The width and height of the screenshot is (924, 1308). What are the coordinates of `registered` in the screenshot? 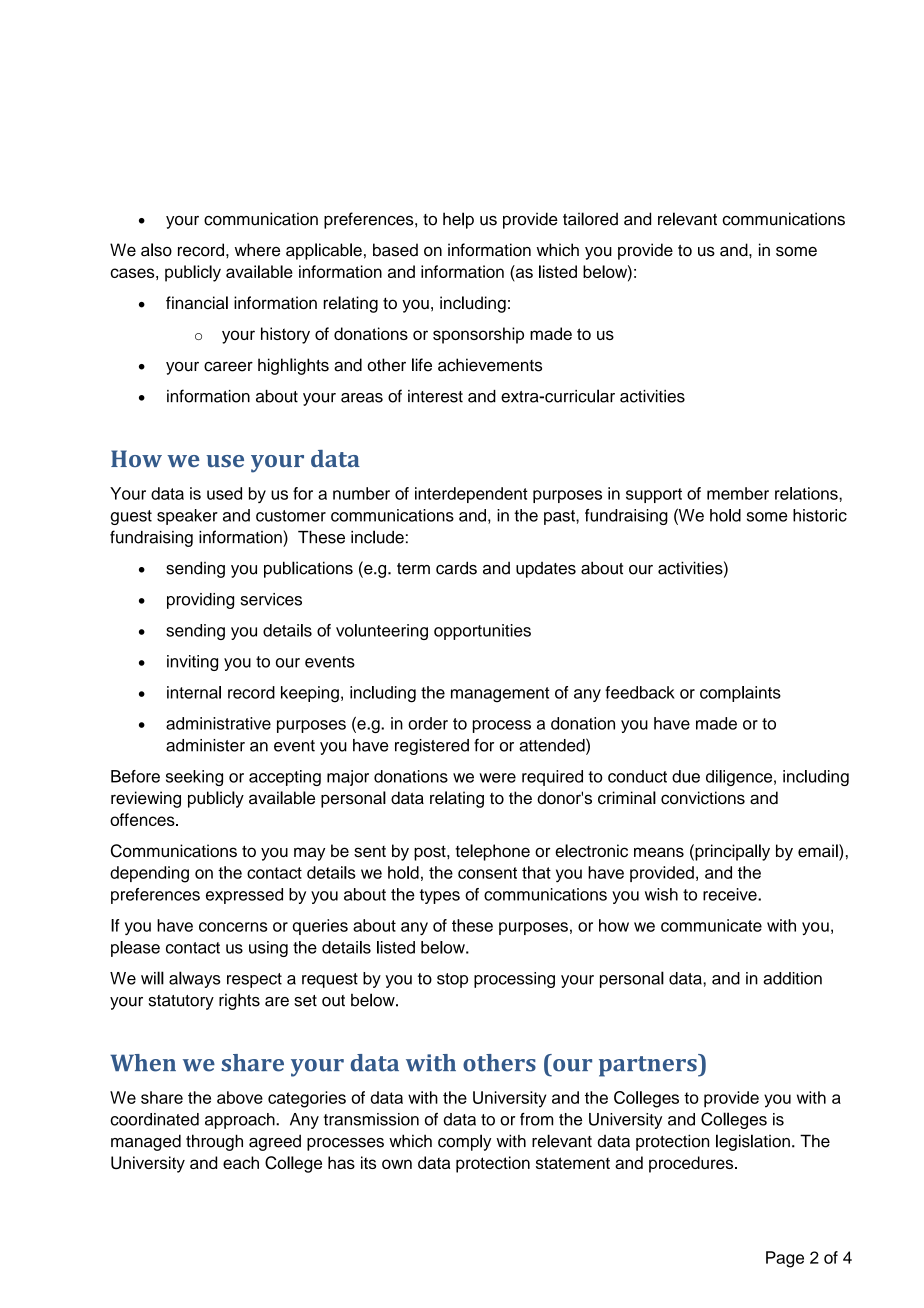 It's located at (432, 747).
